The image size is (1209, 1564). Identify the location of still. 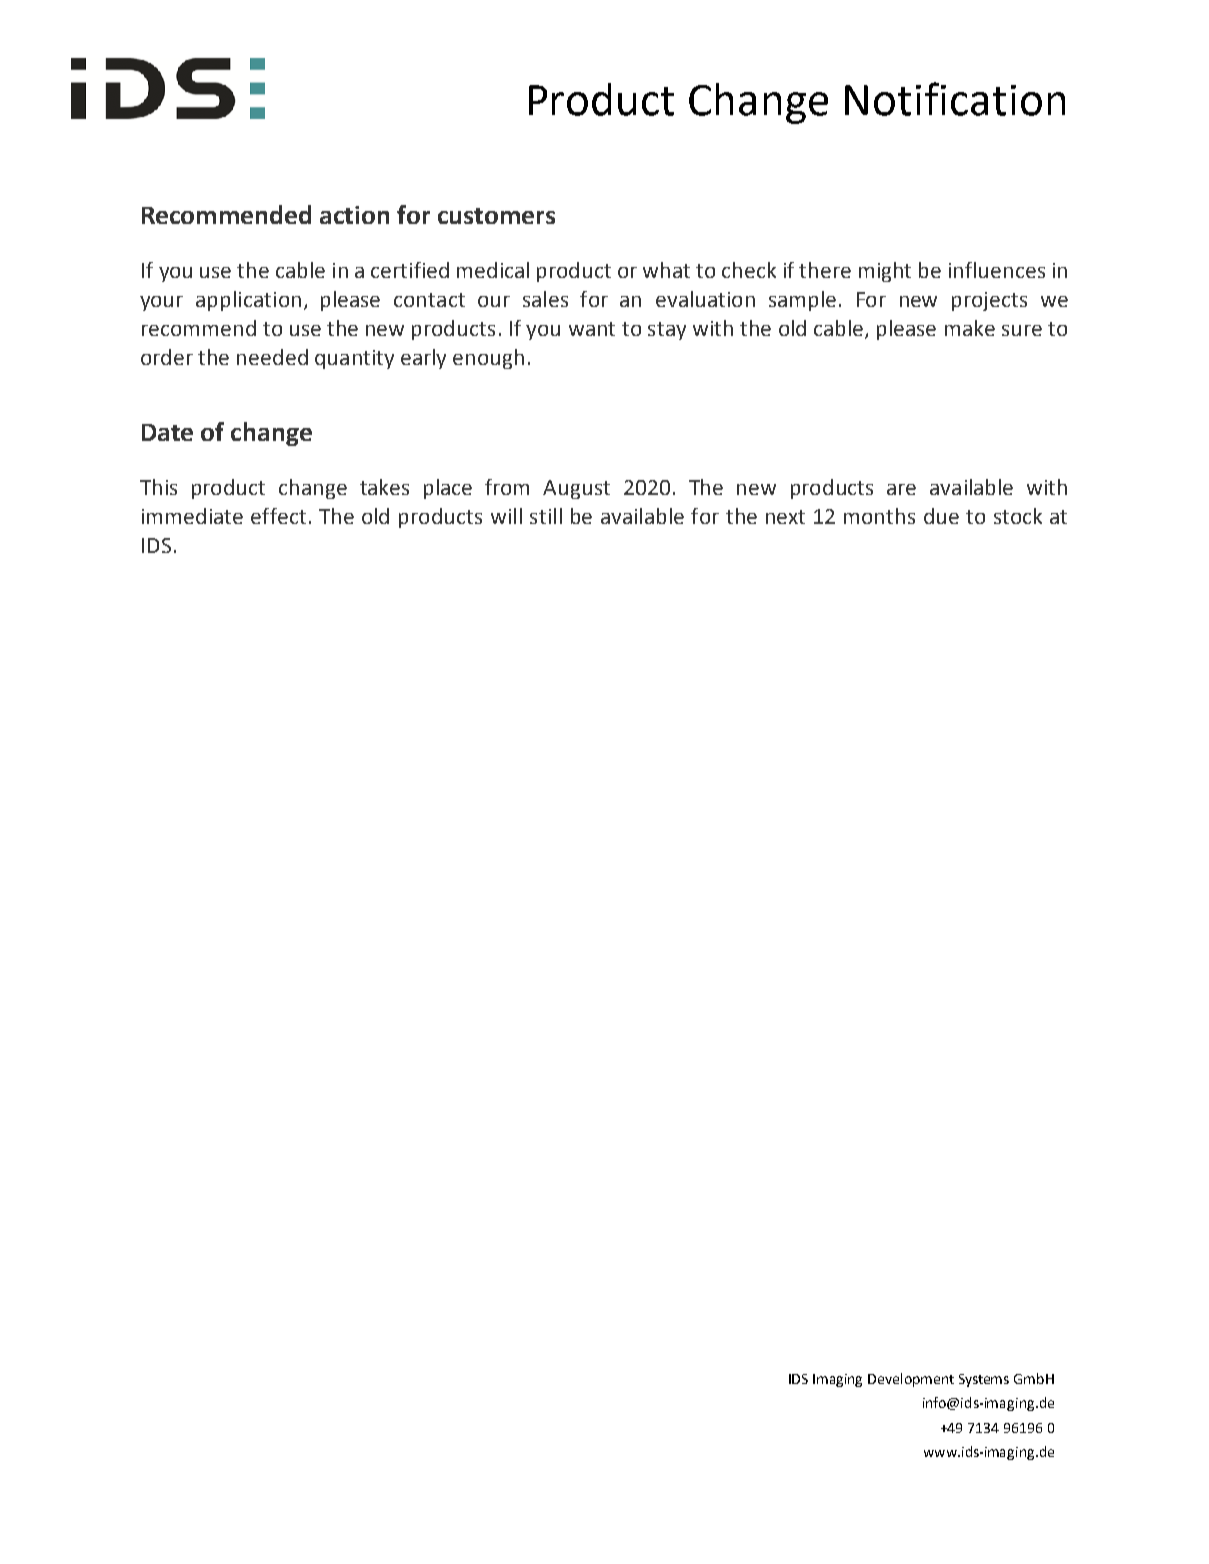
(546, 516).
